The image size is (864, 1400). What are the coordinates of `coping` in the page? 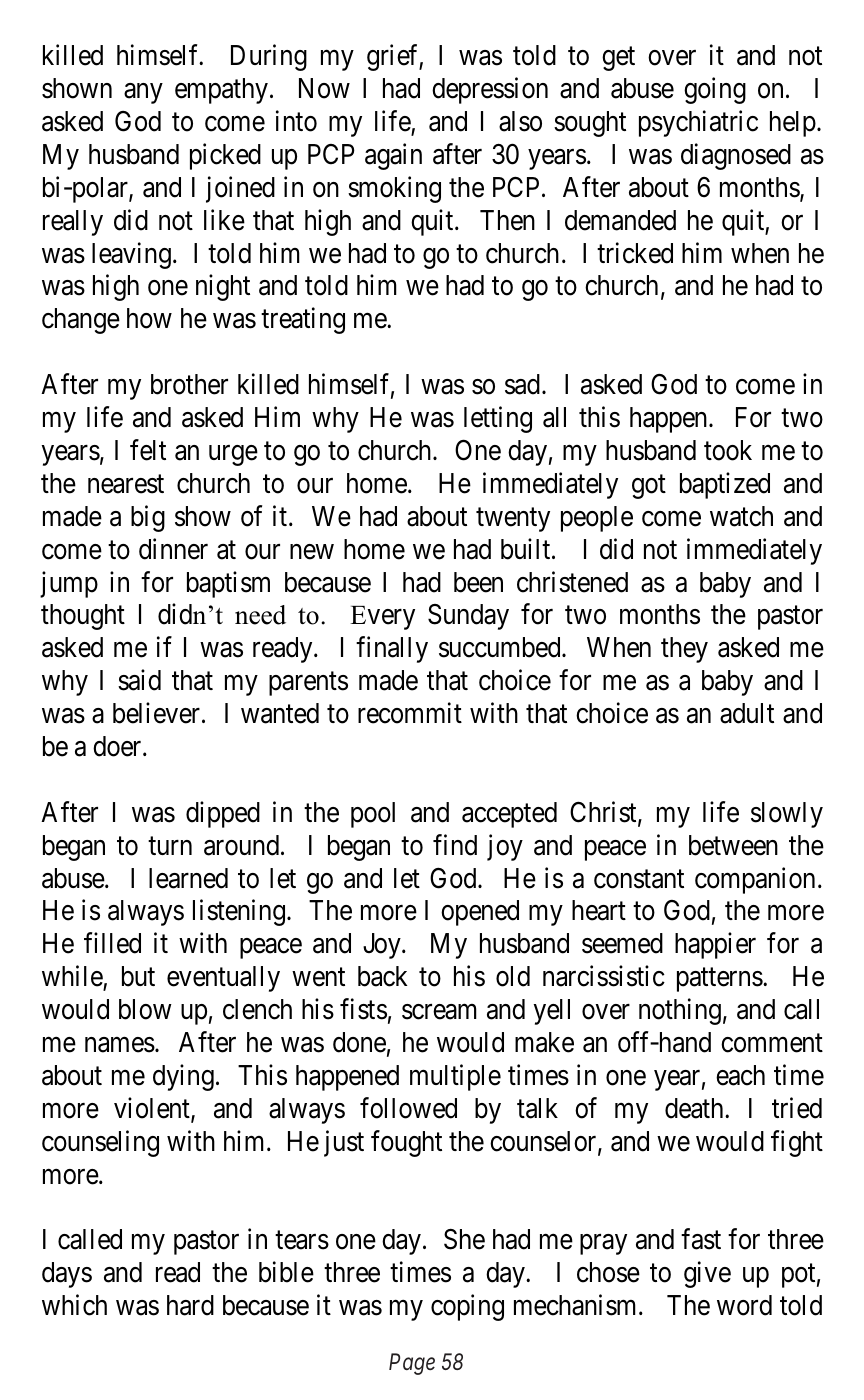 It's located at (467, 1307).
